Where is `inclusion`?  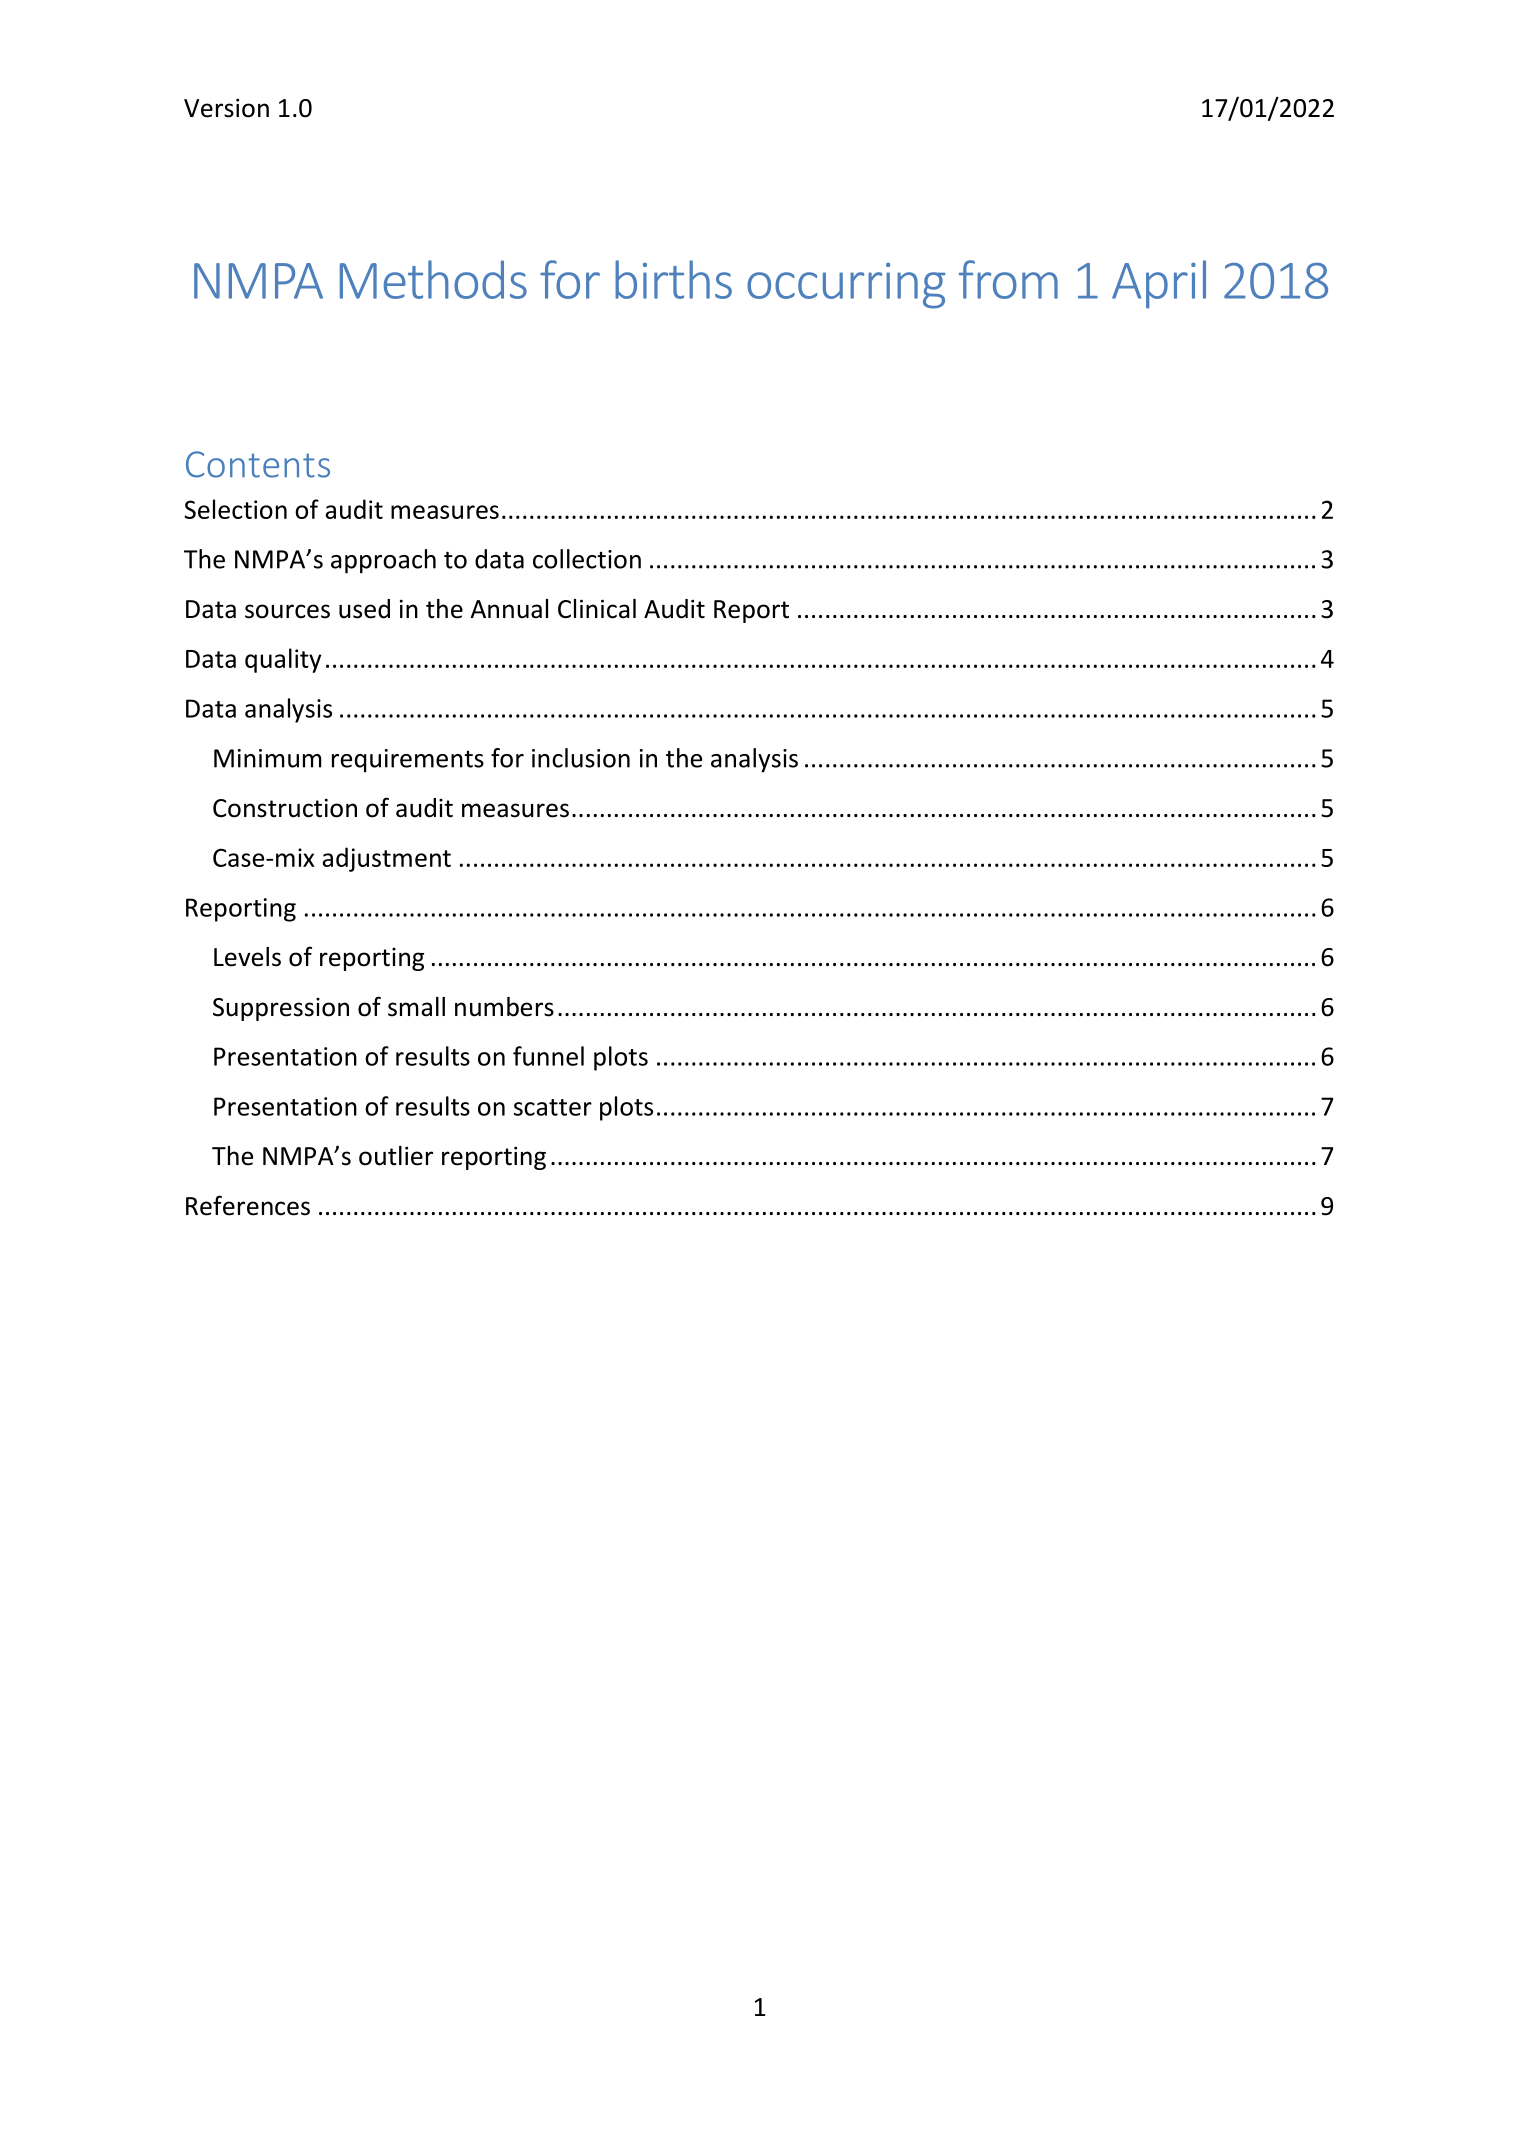
inclusion is located at coordinates (581, 758).
